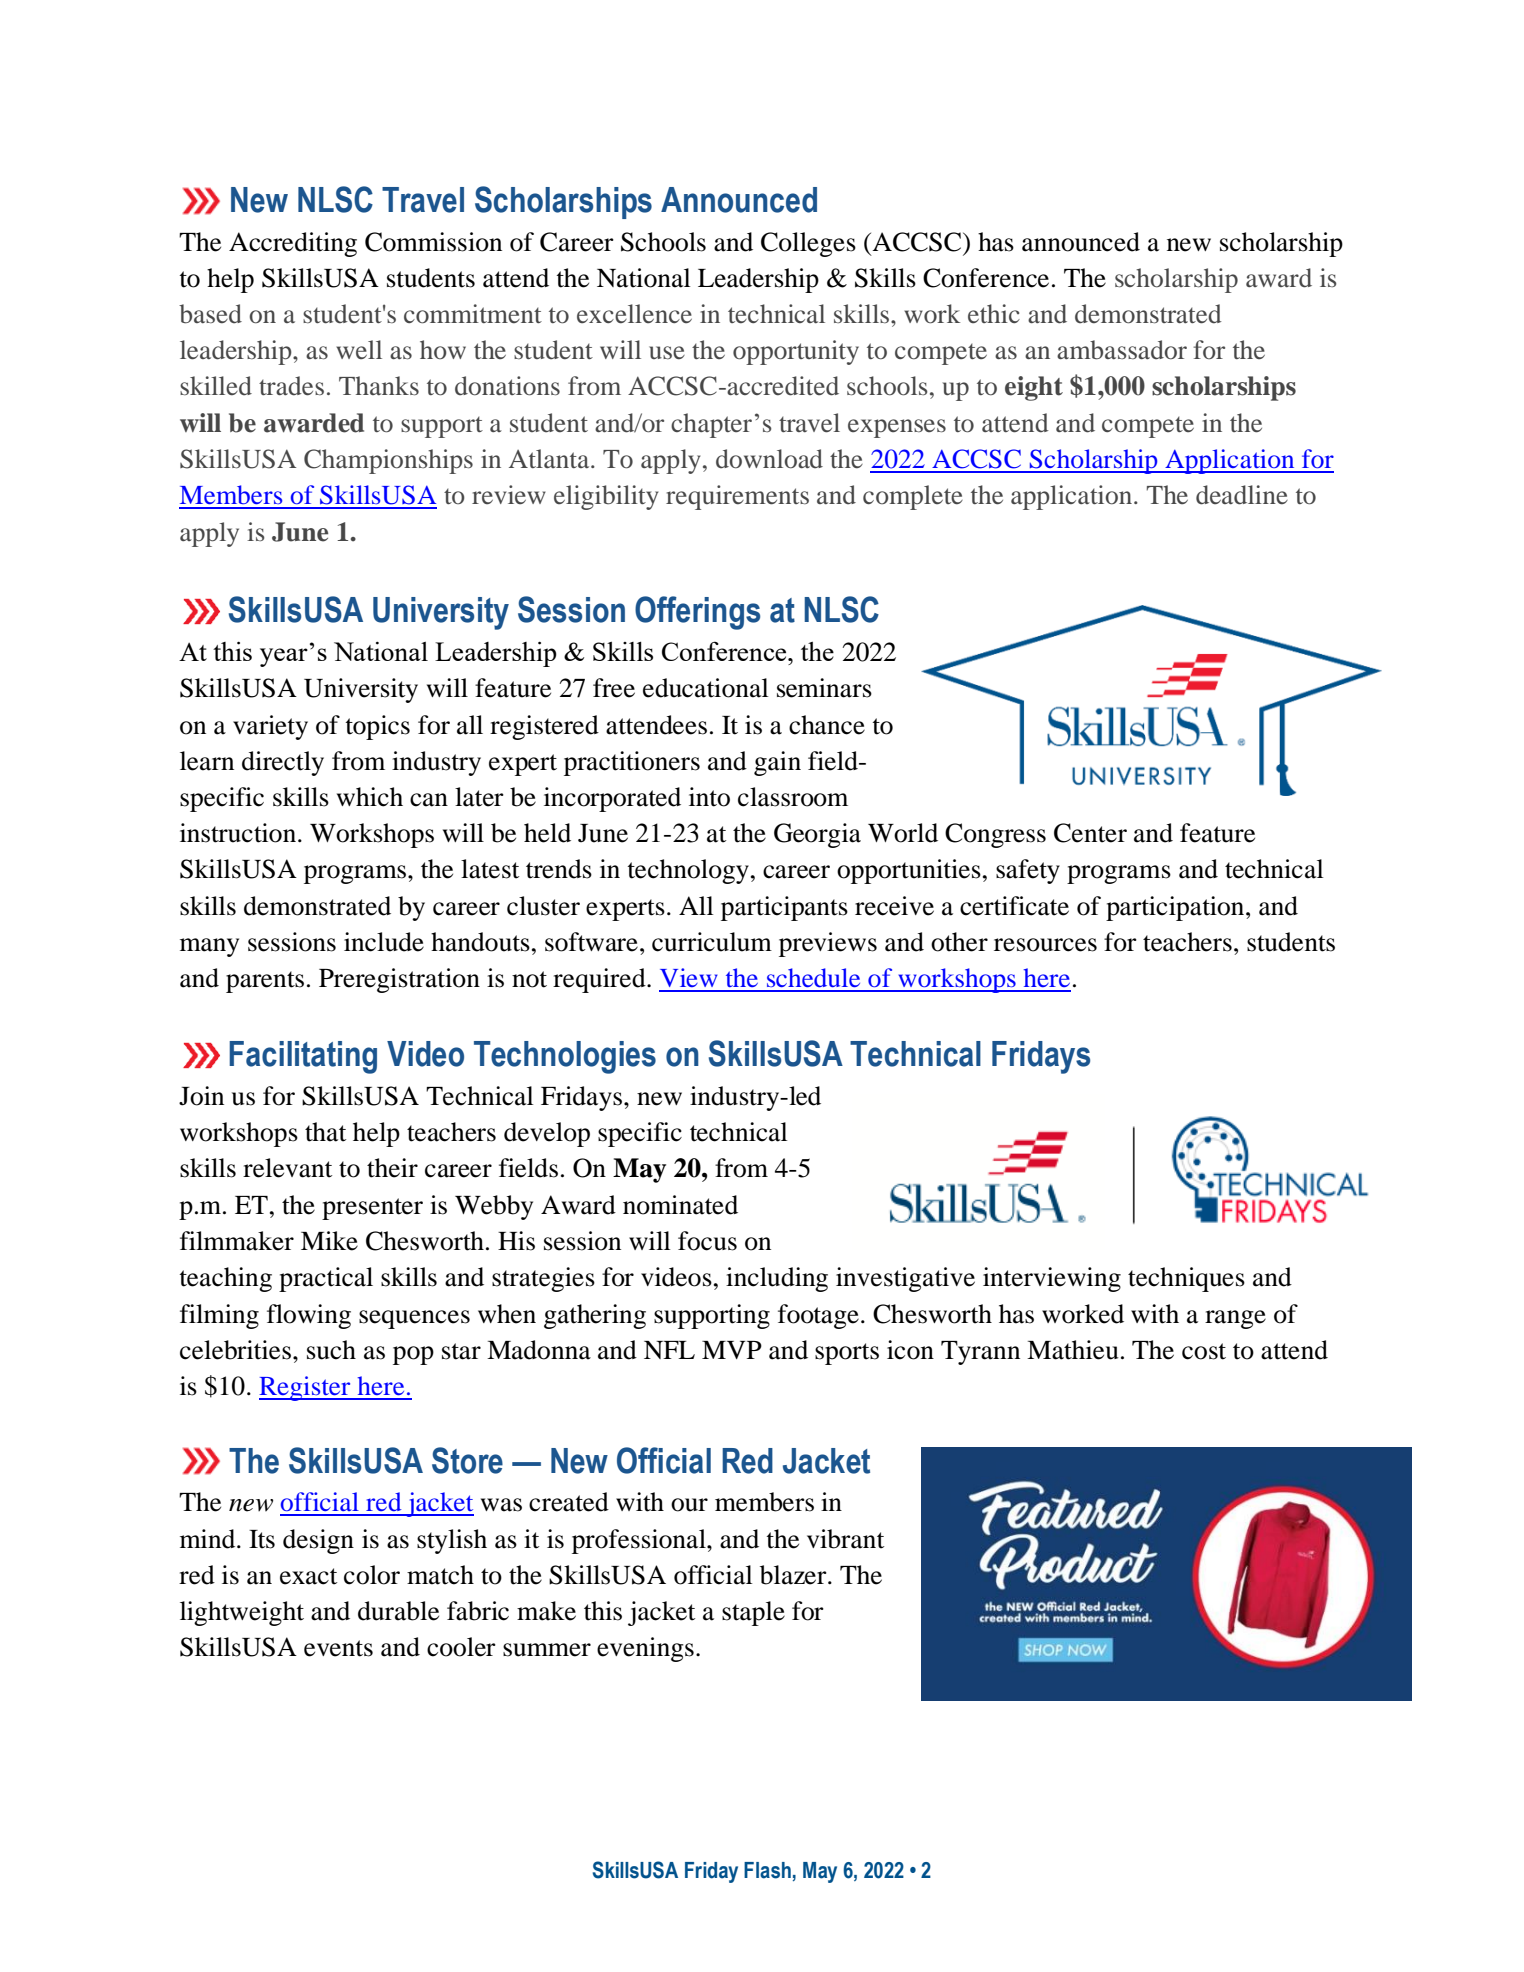  I want to click on MVP, so click(732, 1350).
